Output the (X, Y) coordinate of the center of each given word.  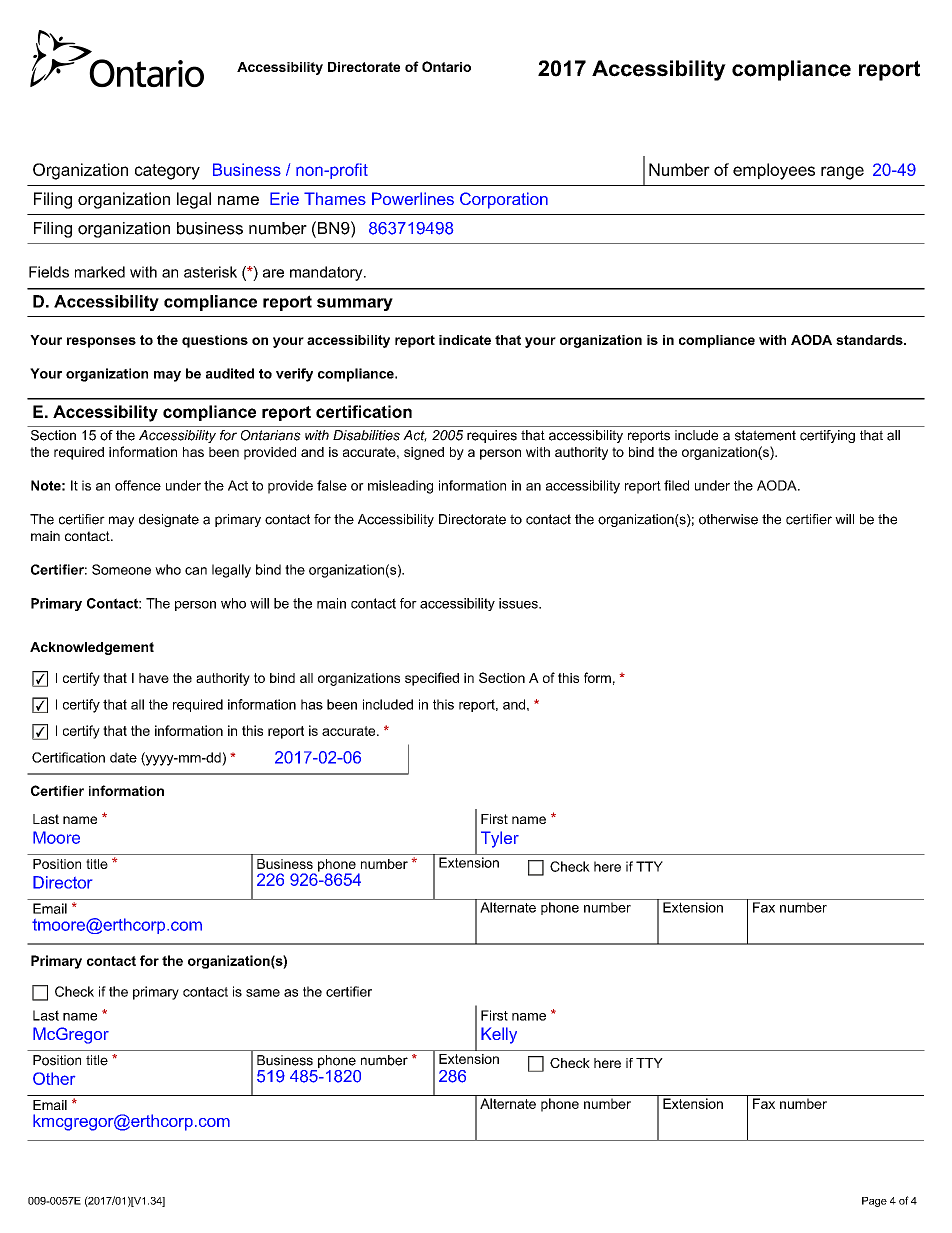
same (263, 993)
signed (424, 453)
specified (432, 679)
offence (138, 485)
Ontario (446, 66)
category (167, 172)
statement (765, 435)
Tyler (500, 839)
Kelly (499, 1035)
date (123, 757)
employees (774, 171)
